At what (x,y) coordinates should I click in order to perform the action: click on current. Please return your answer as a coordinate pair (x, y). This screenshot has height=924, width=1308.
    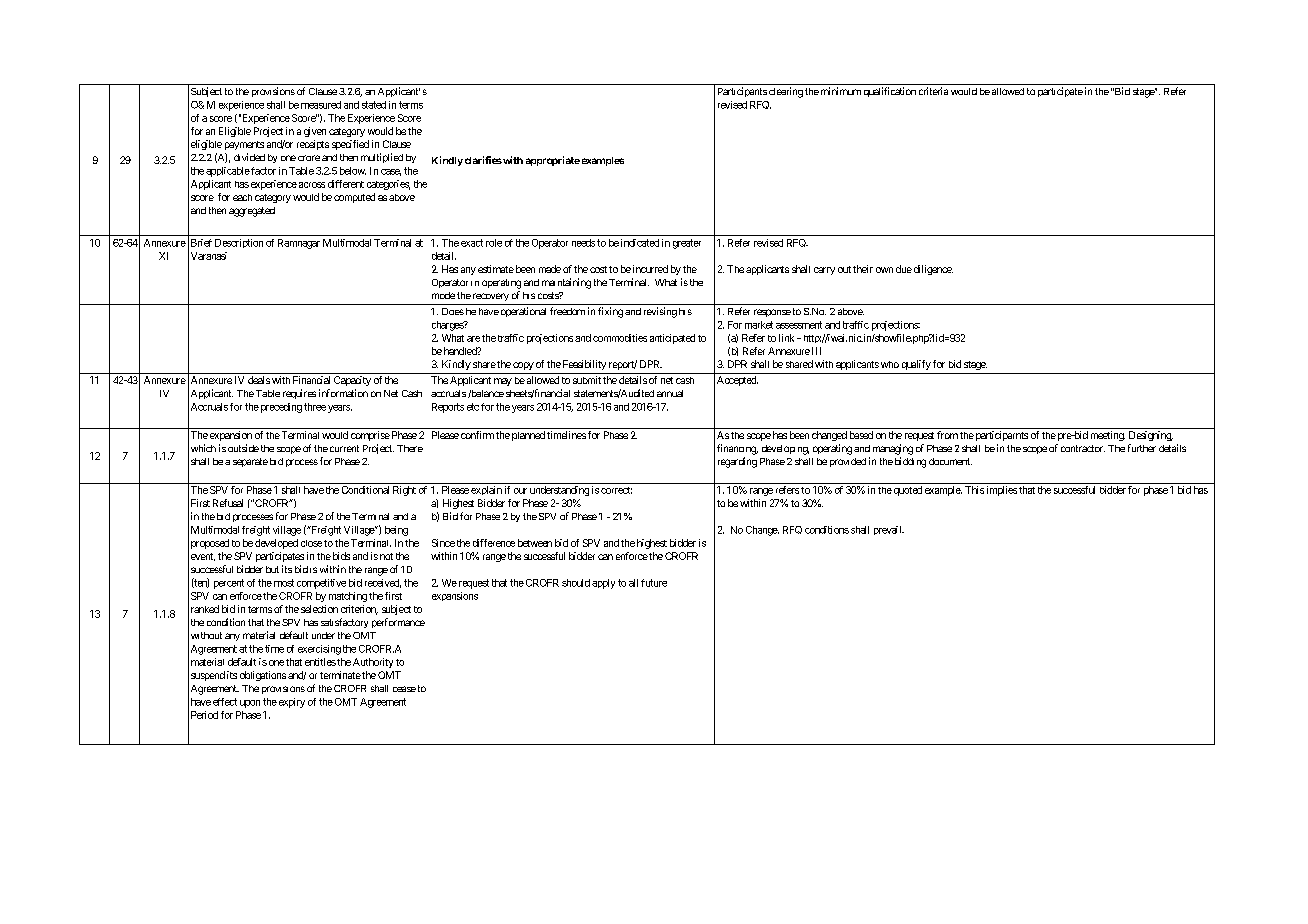
    Looking at the image, I should click on (344, 448).
